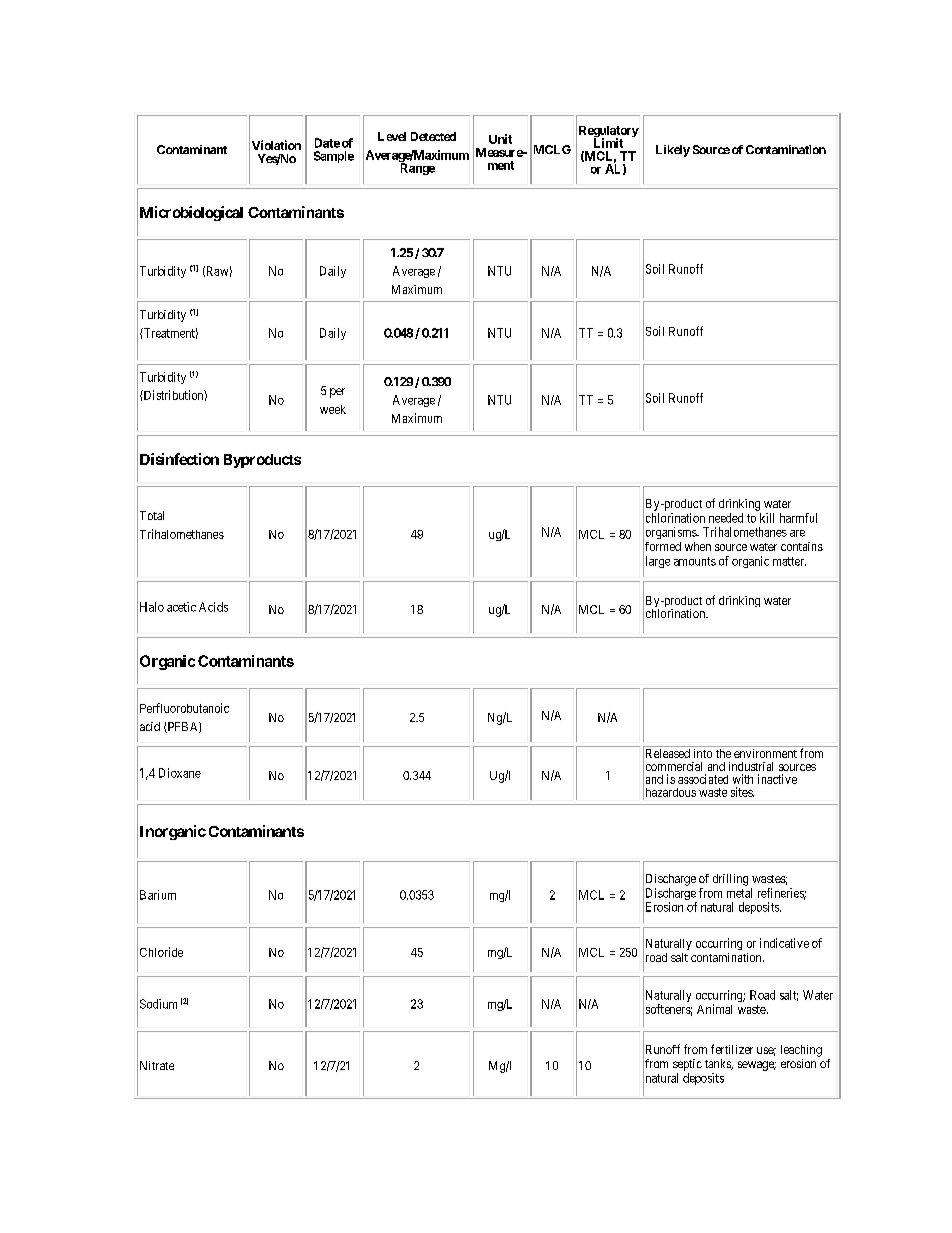  I want to click on septic, so click(687, 1065).
